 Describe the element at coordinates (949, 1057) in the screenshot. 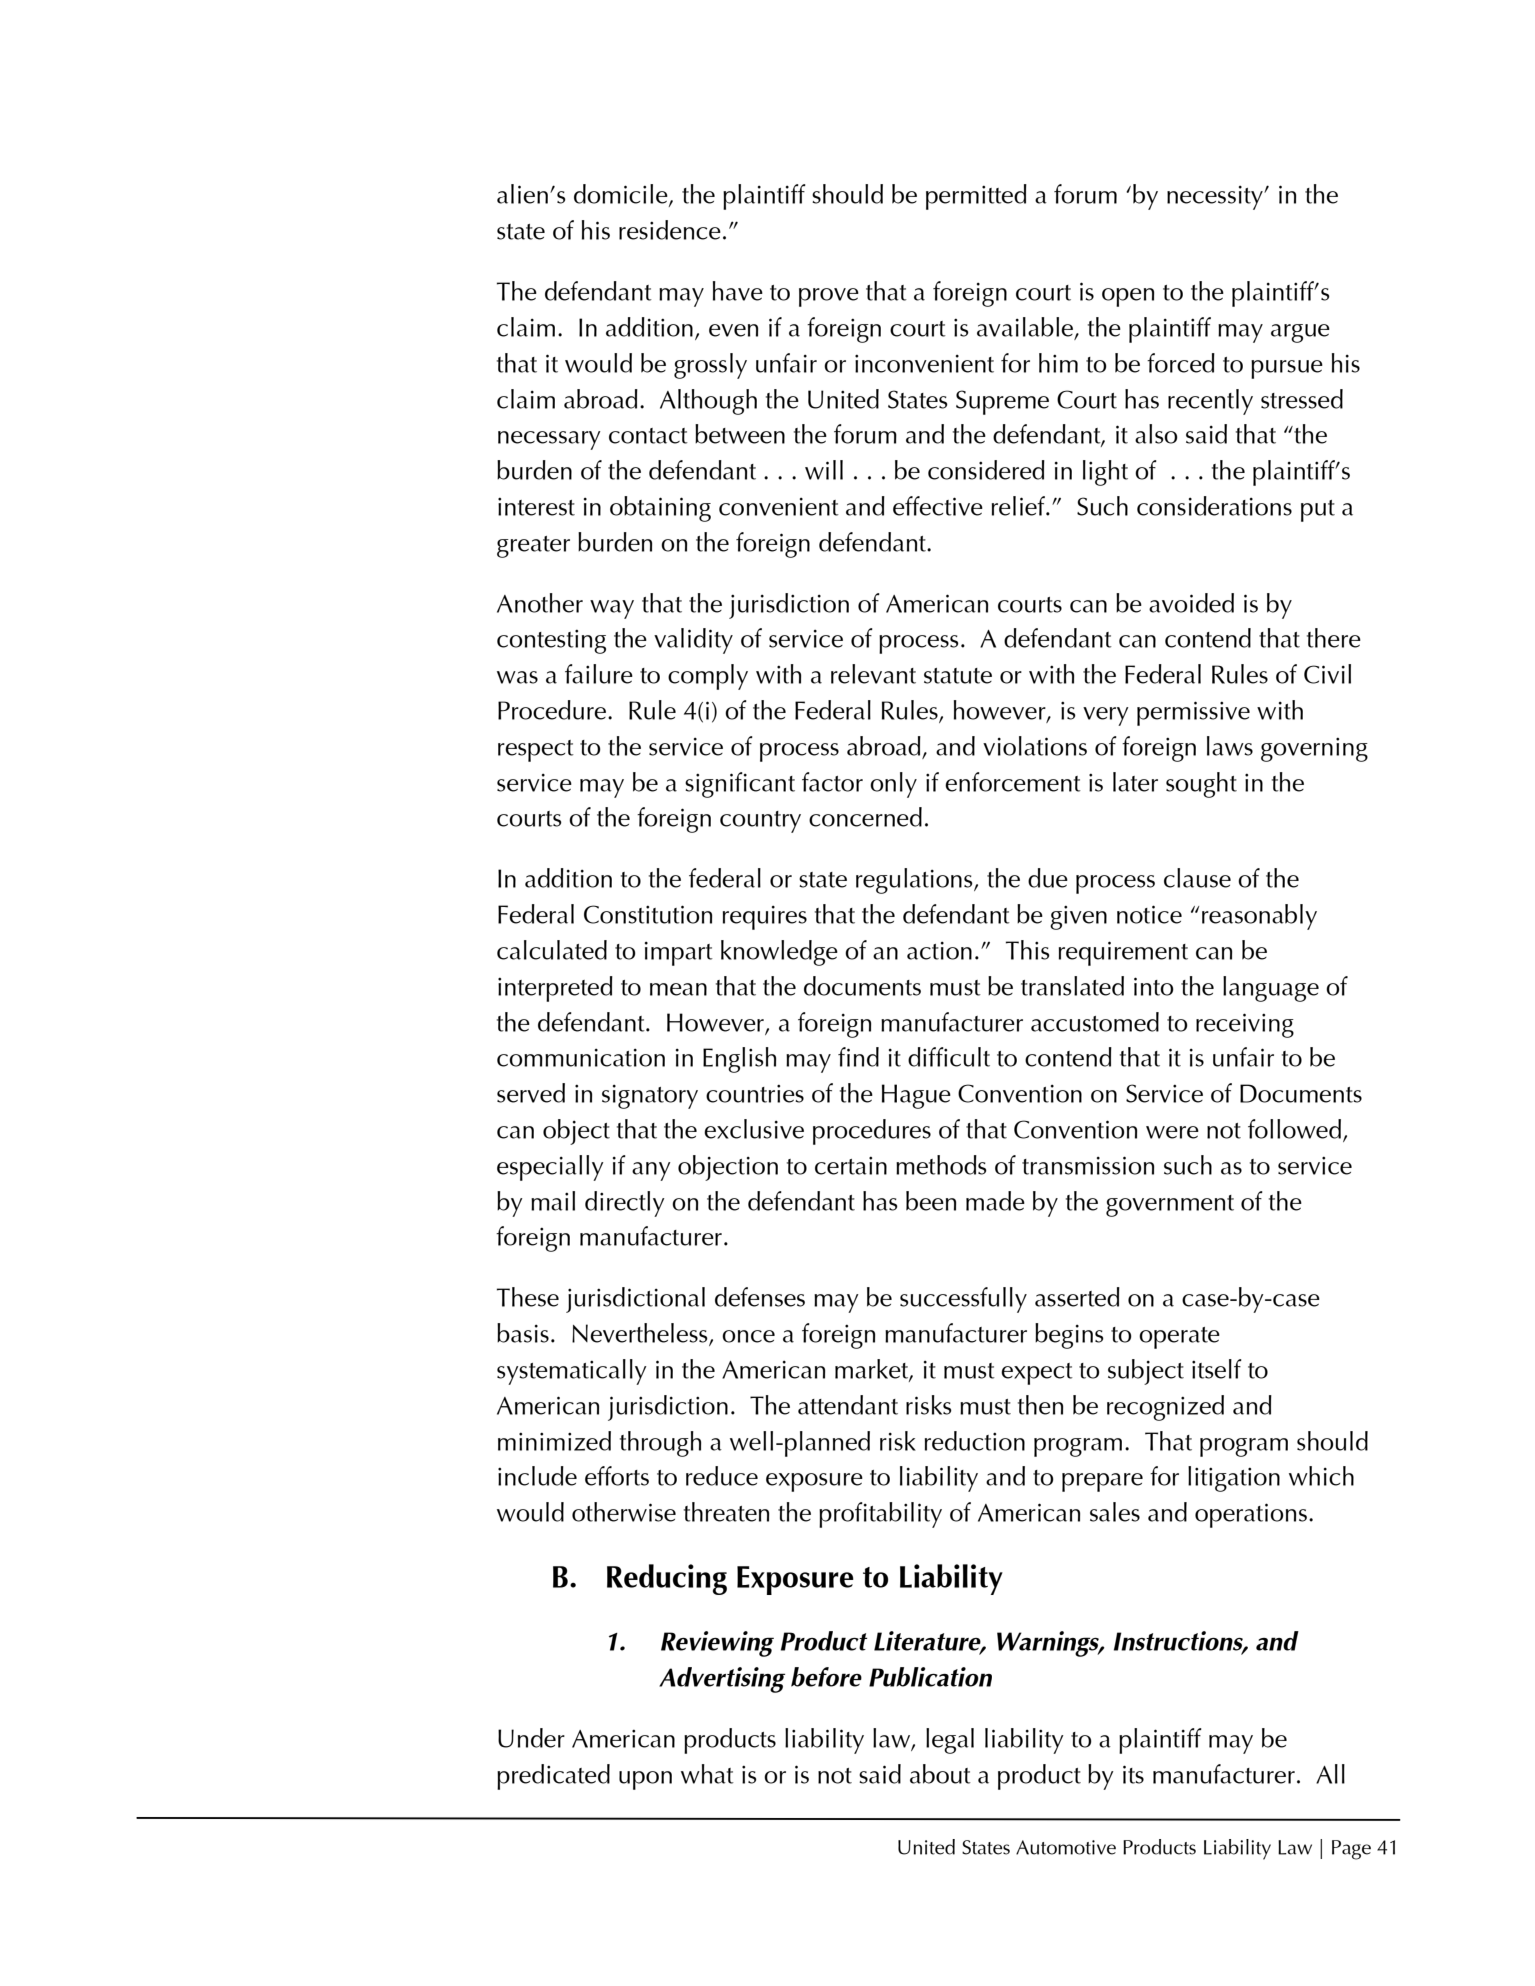

I see `difficult` at that location.
